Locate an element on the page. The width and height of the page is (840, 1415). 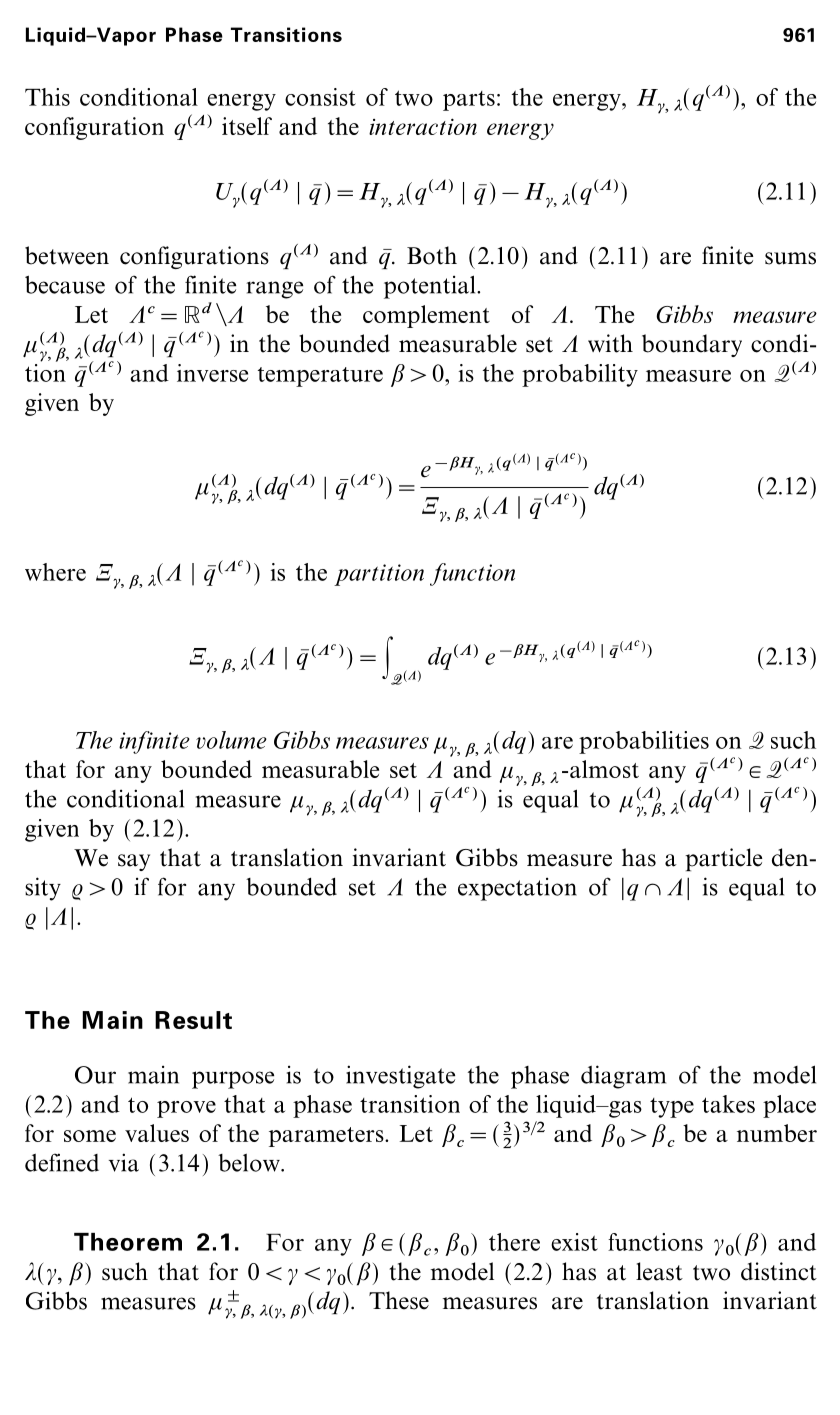
where is located at coordinates (55, 572).
